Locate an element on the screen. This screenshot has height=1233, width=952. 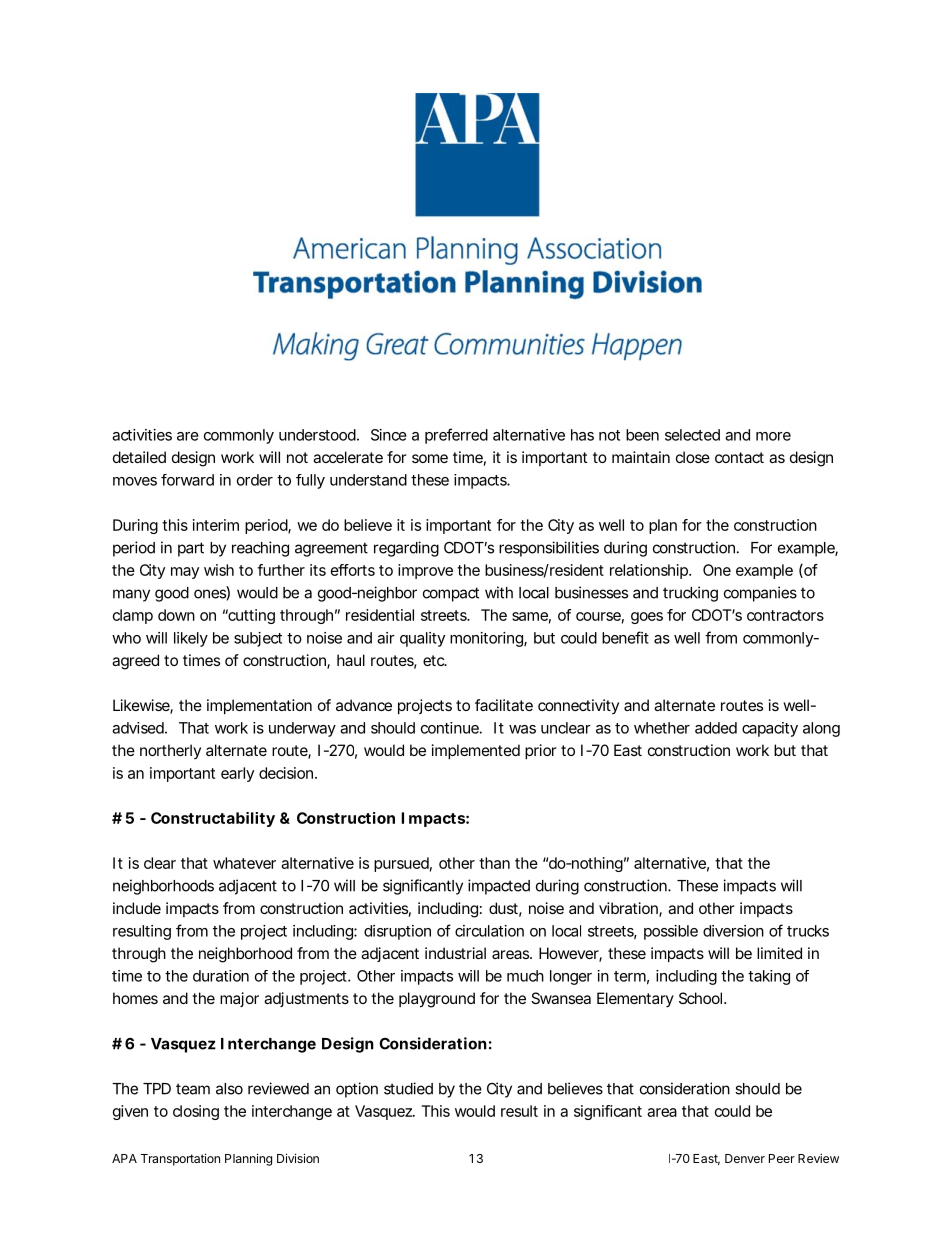
studied is located at coordinates (408, 1088).
